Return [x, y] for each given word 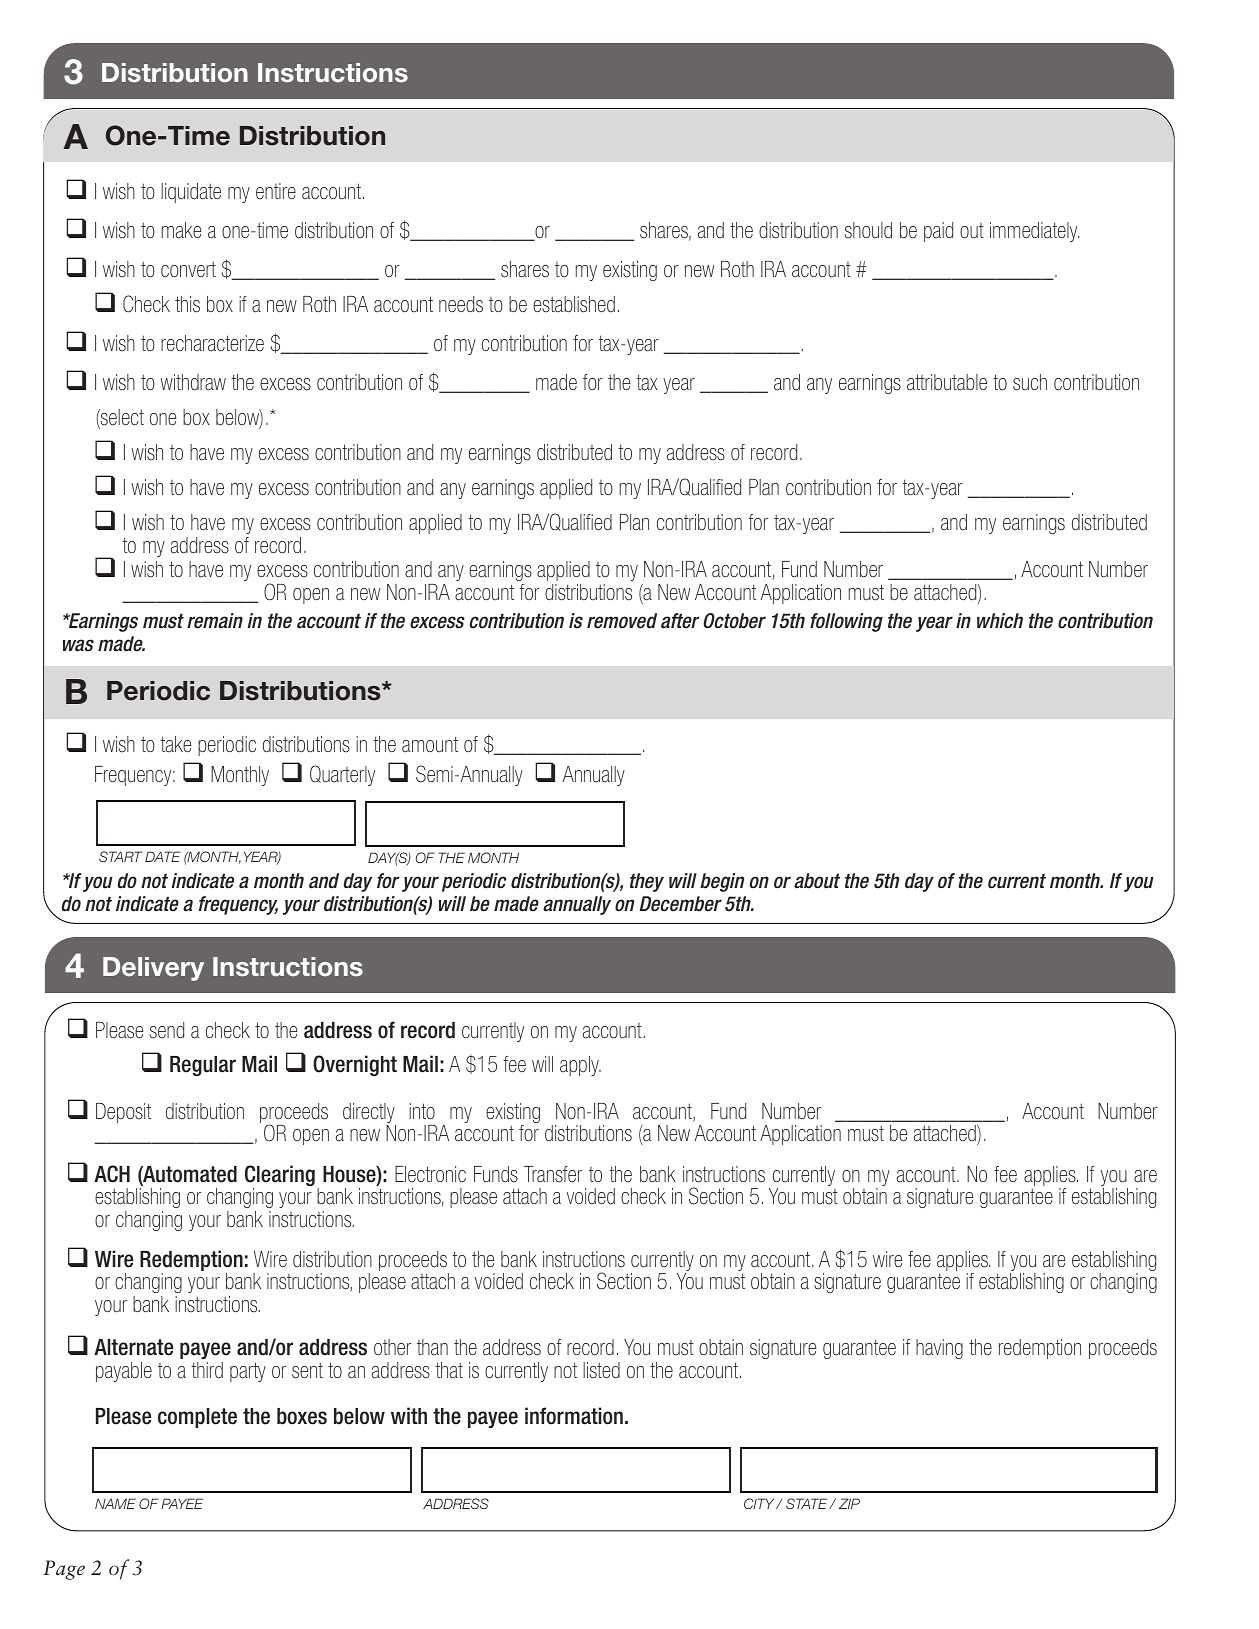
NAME [115, 1503]
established [574, 304]
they [647, 882]
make [181, 230]
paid [938, 232]
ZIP [849, 1503]
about [817, 881]
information [574, 1416]
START [120, 856]
